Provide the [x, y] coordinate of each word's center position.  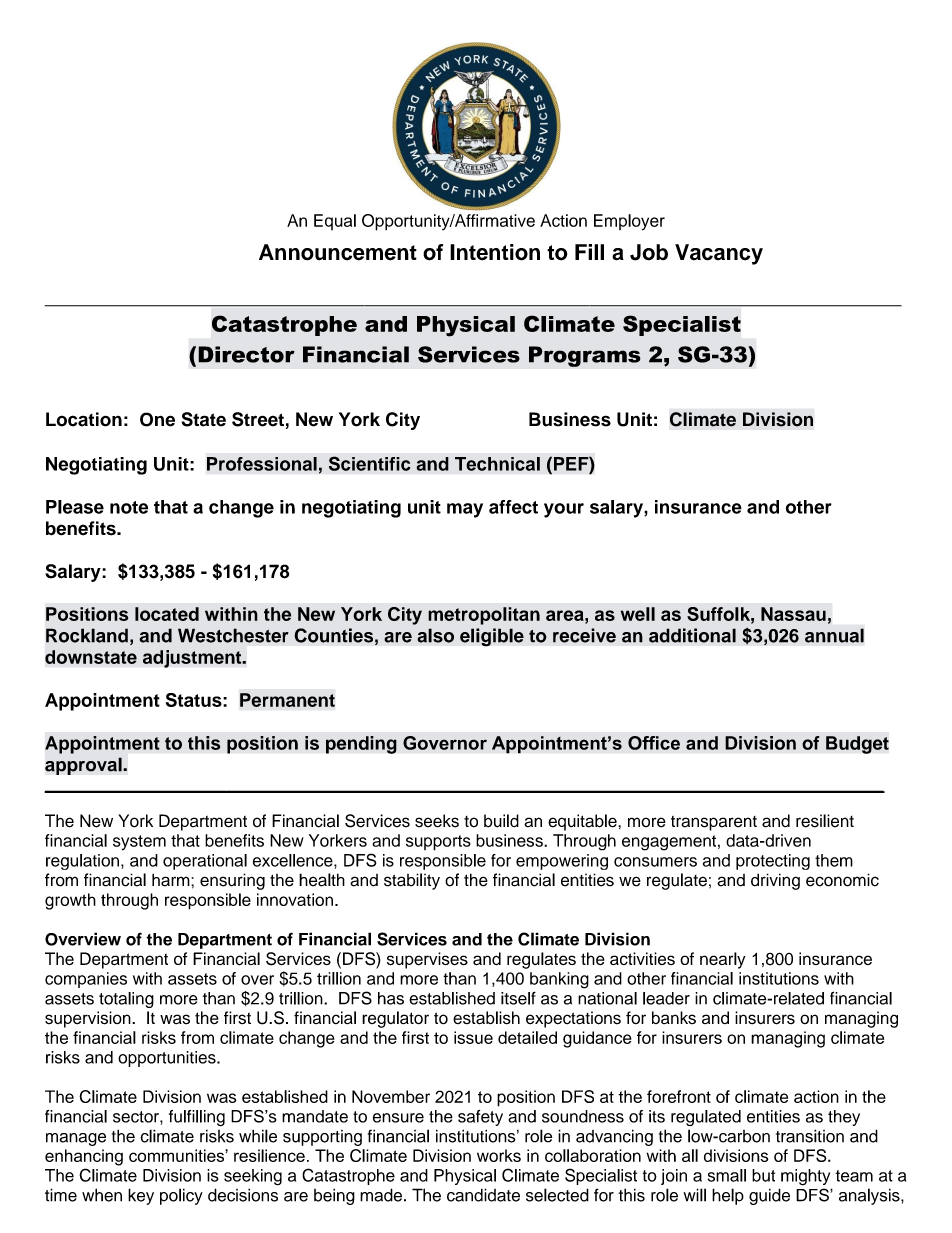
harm [172, 880]
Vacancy [719, 254]
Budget [857, 745]
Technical [497, 464]
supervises [427, 960]
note [129, 507]
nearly [723, 960]
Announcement [338, 252]
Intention [495, 252]
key [141, 1196]
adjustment [193, 659]
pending [361, 745]
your [564, 510]
